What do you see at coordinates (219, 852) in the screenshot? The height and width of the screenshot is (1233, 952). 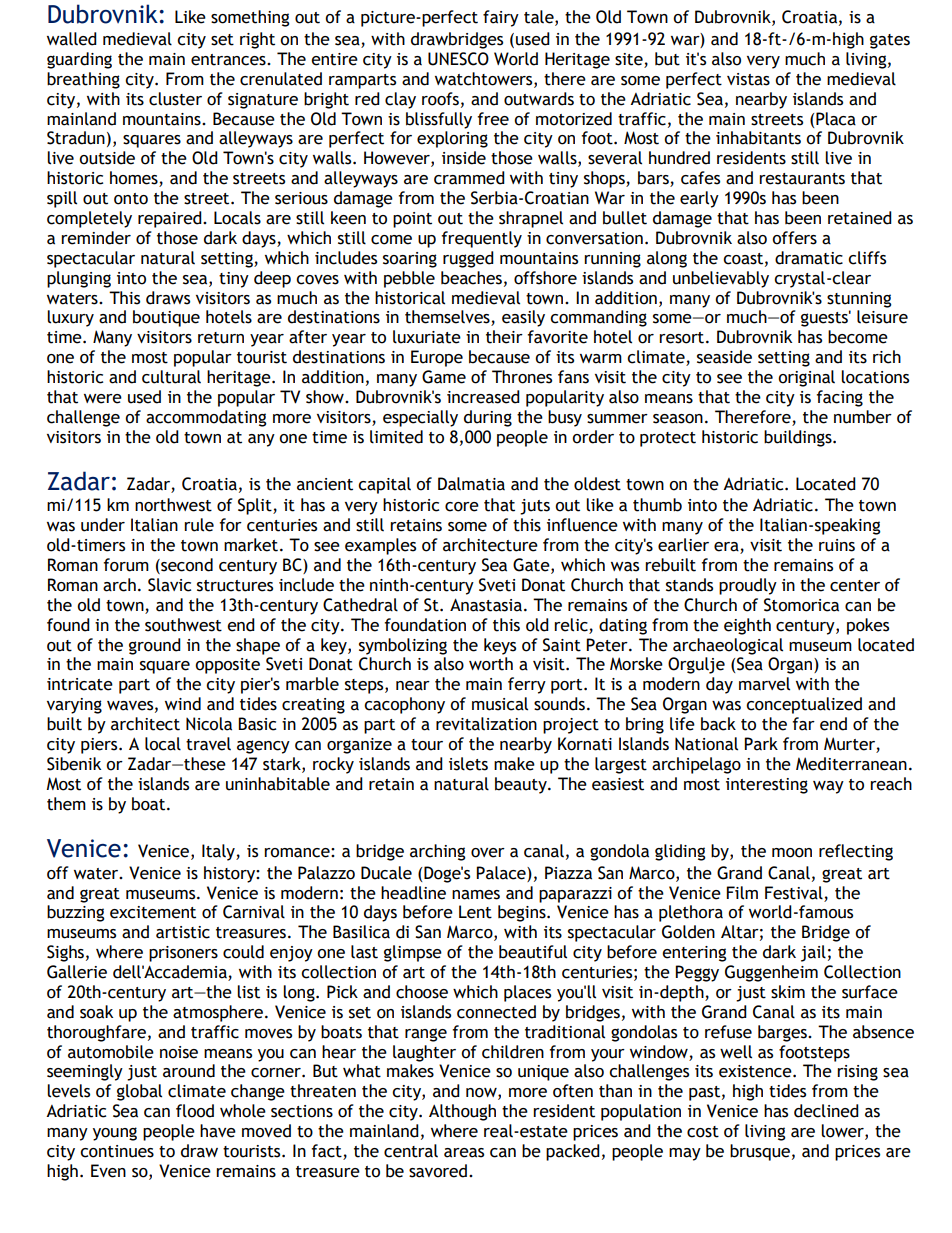 I see `Italy` at bounding box center [219, 852].
